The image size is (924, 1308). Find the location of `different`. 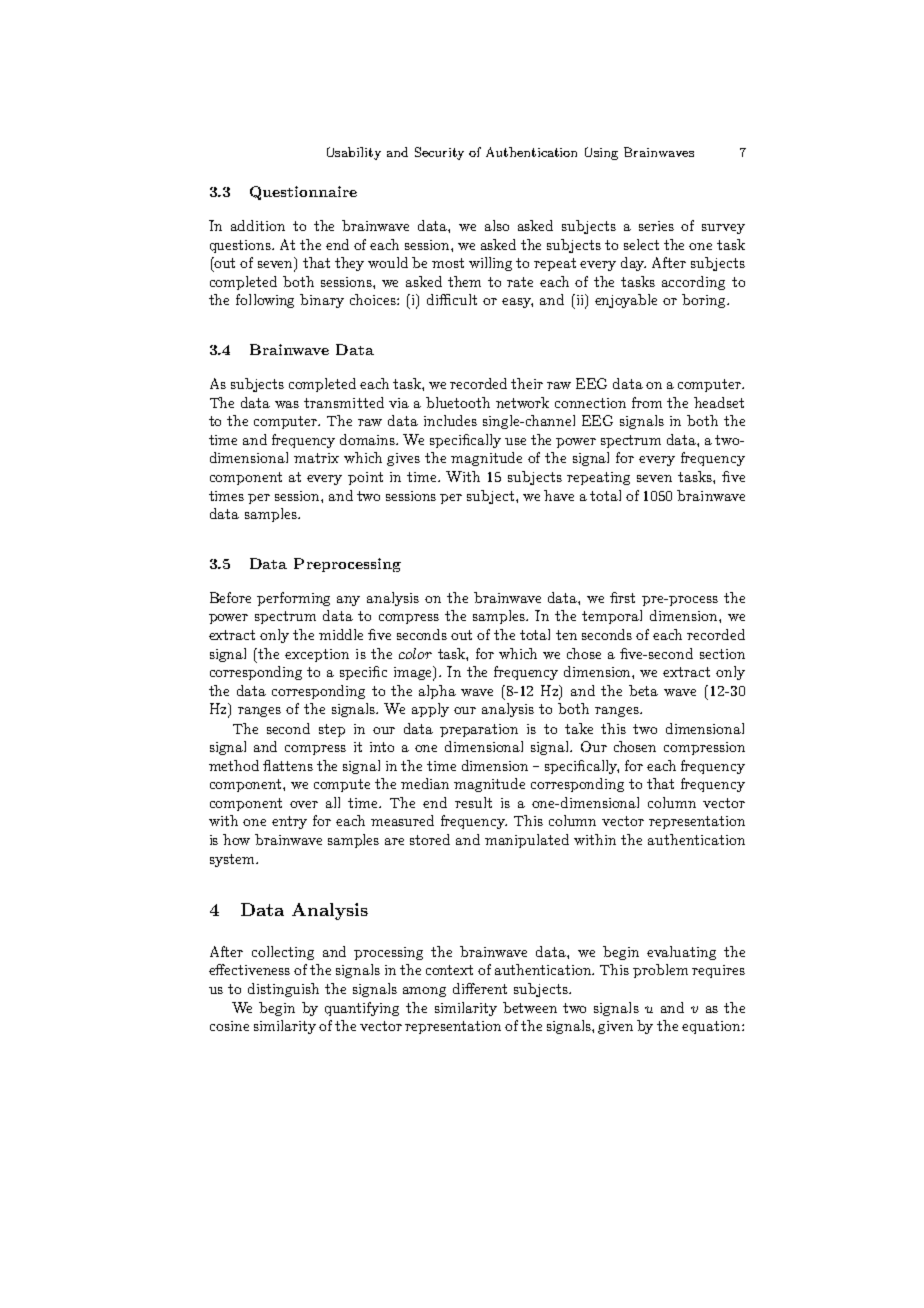

different is located at coordinates (480, 988).
